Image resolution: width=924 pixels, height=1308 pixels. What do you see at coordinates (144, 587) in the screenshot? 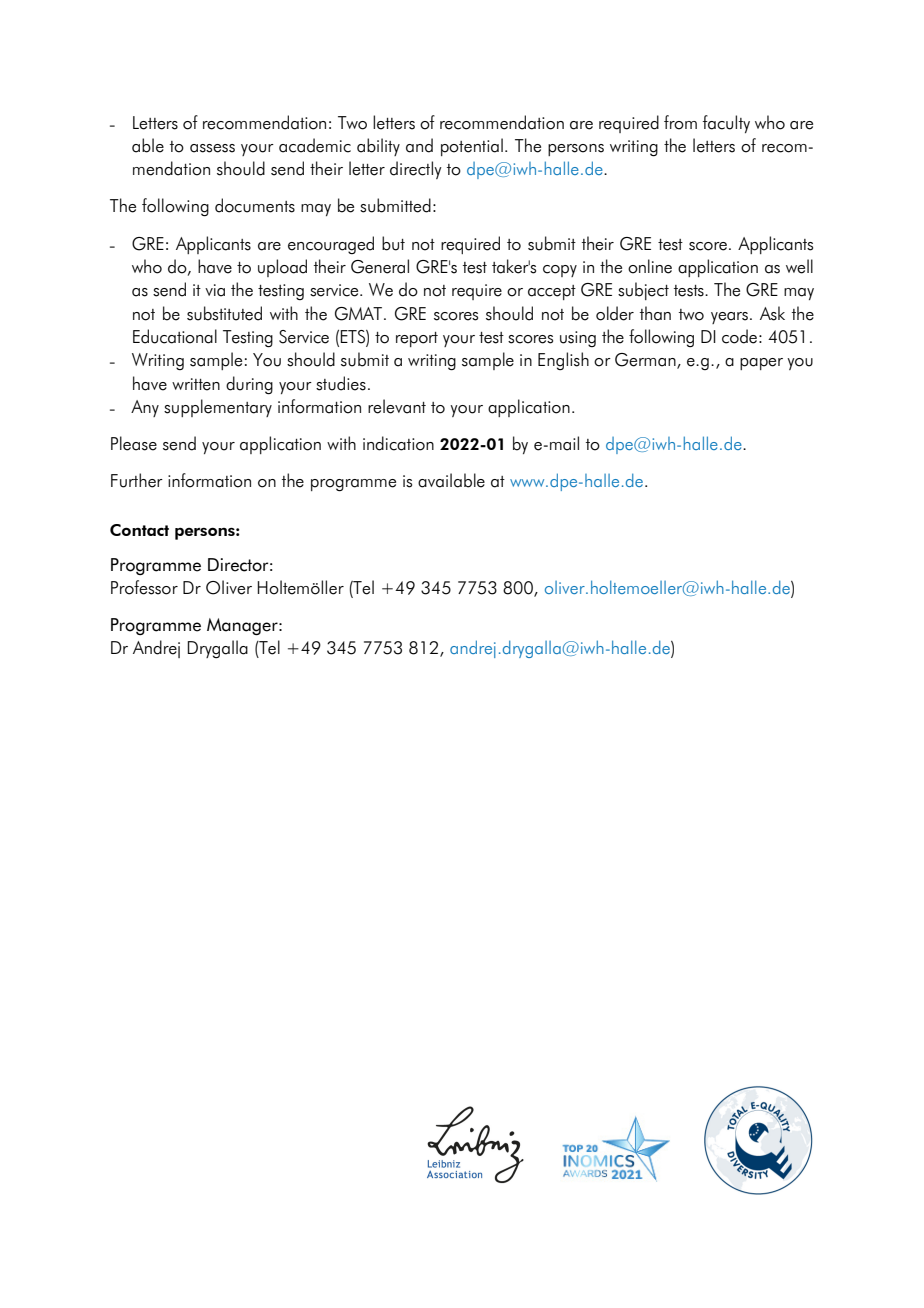
I see `Professor` at bounding box center [144, 587].
